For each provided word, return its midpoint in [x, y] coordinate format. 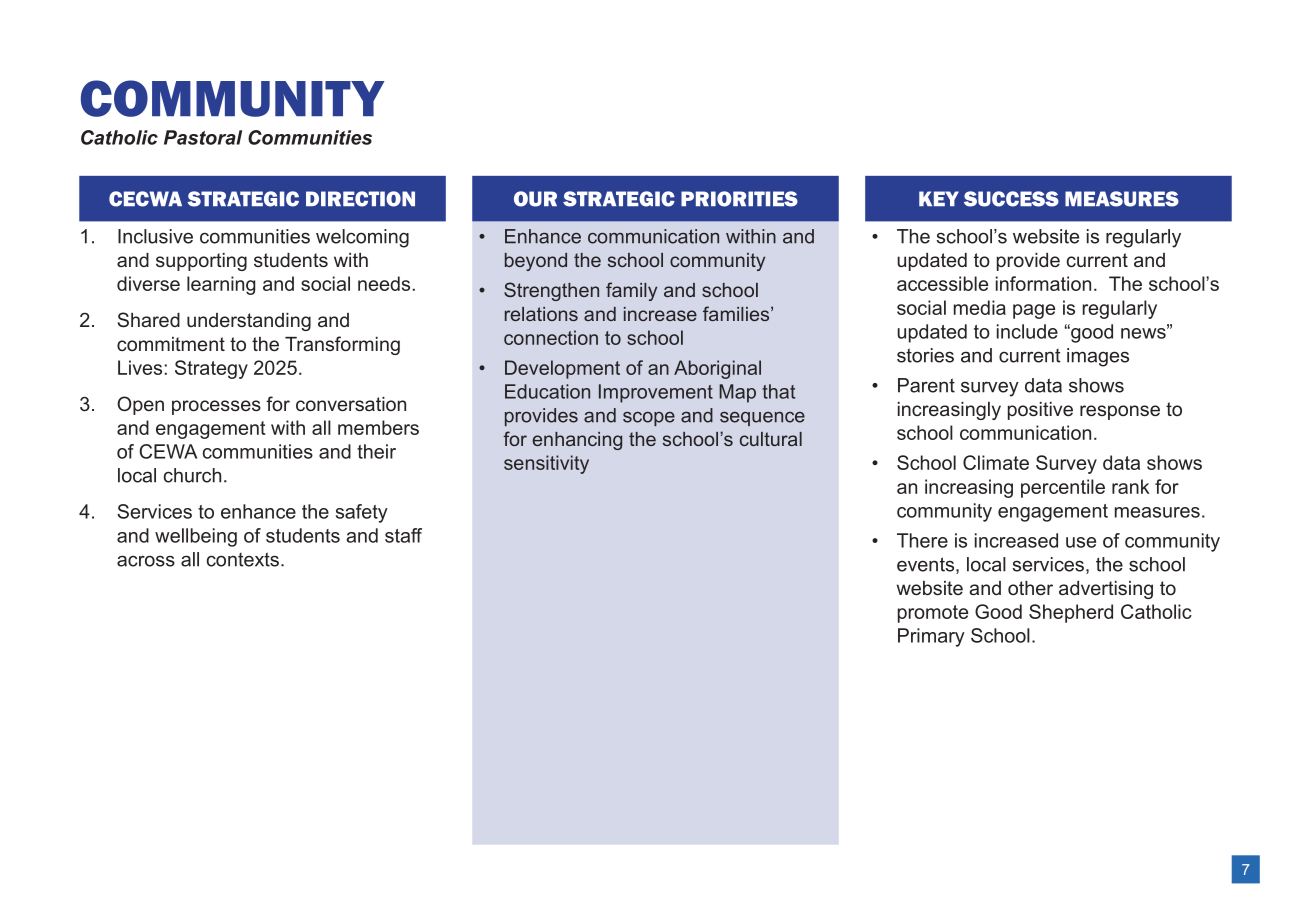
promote [933, 614]
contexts [243, 559]
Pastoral [203, 137]
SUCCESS [1011, 199]
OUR [535, 199]
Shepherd [1071, 613]
